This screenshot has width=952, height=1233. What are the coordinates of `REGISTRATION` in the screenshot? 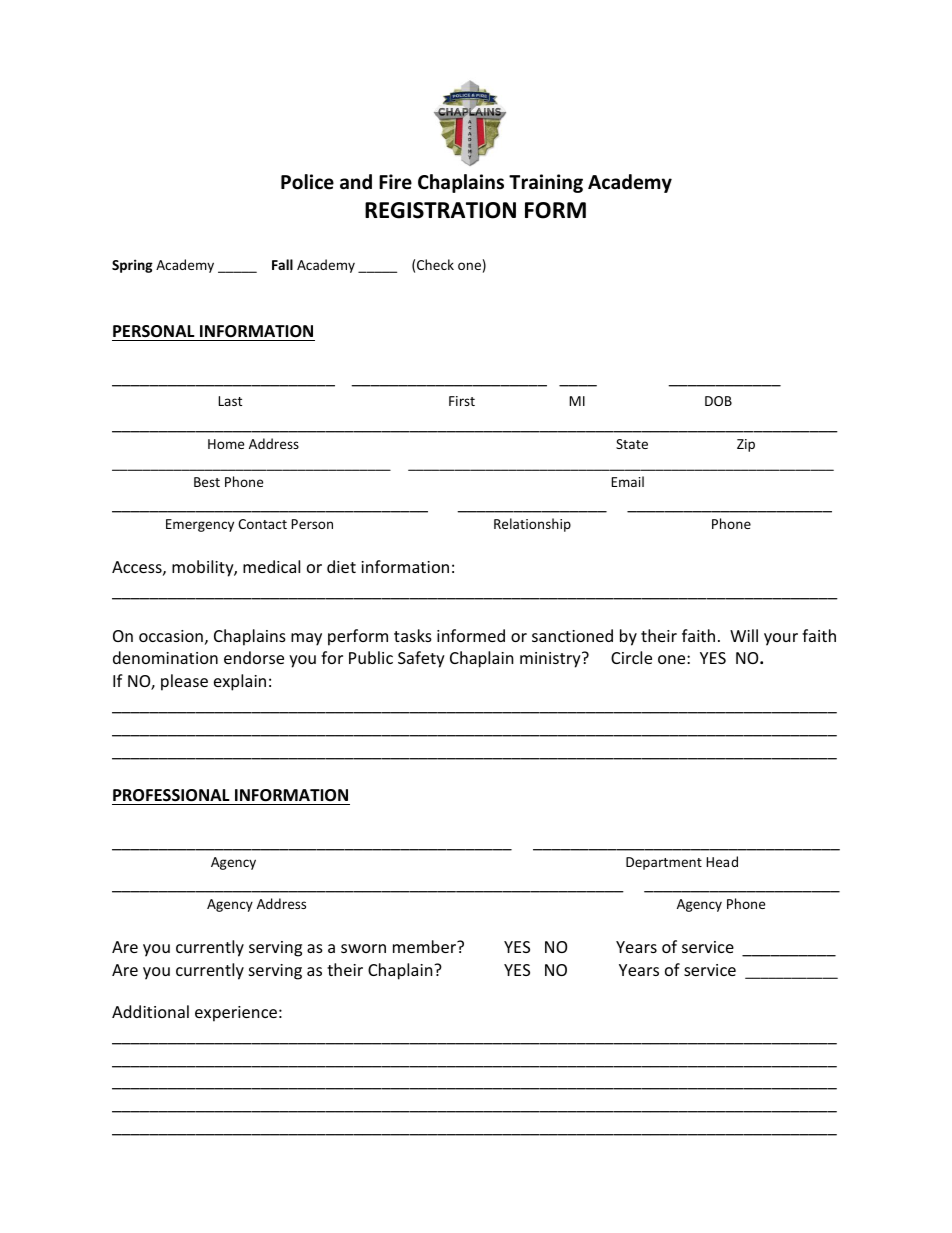 It's located at (440, 210).
